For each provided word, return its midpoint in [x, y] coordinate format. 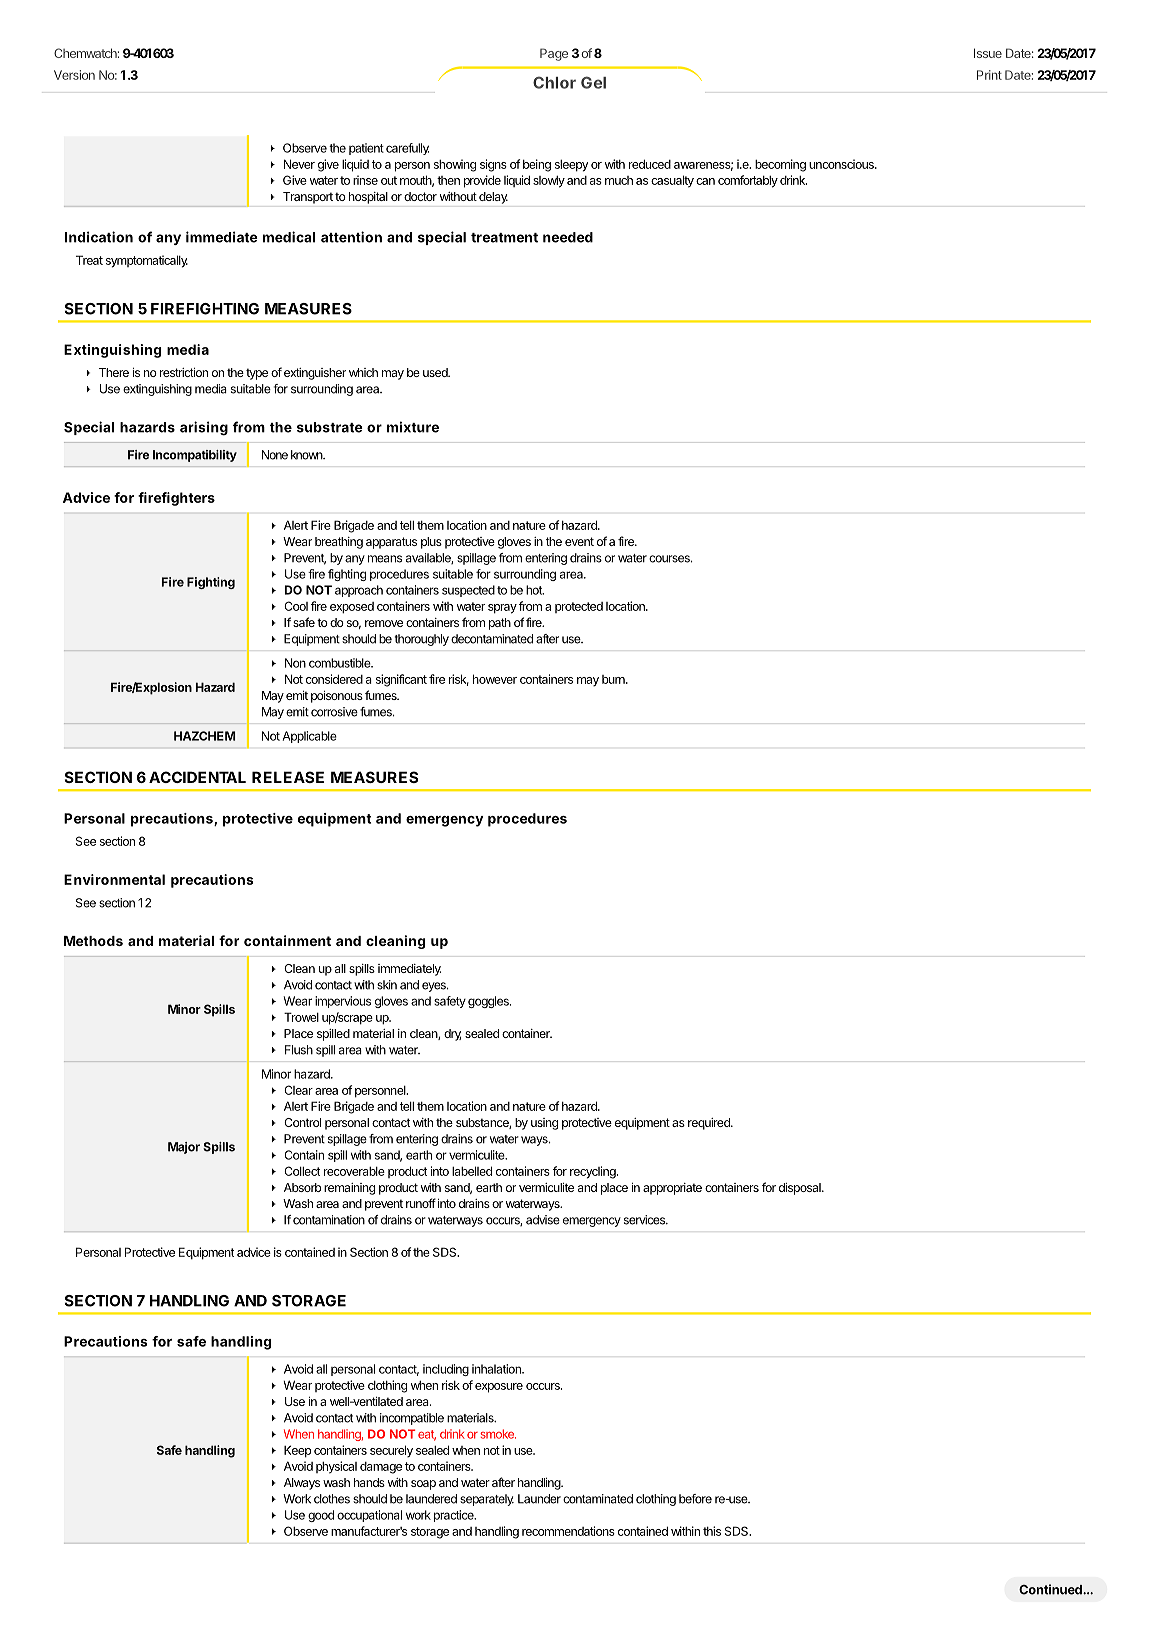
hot [535, 590]
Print [989, 75]
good [321, 1516]
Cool [296, 606]
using [544, 1124]
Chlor [554, 82]
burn [614, 679]
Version [74, 75]
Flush [299, 1050]
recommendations [568, 1531]
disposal [801, 1189]
